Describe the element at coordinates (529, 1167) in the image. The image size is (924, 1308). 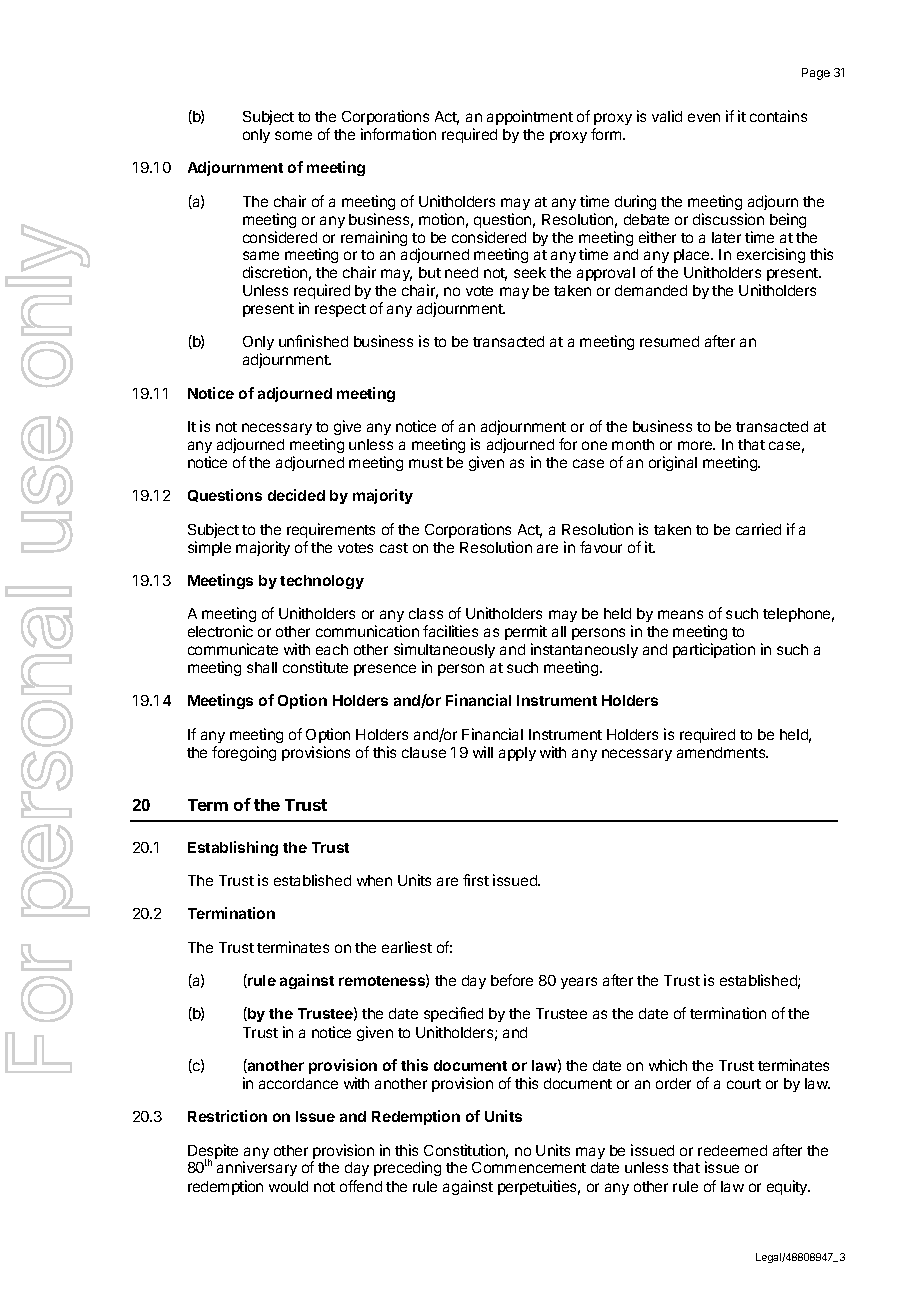
I see `Commencement` at that location.
